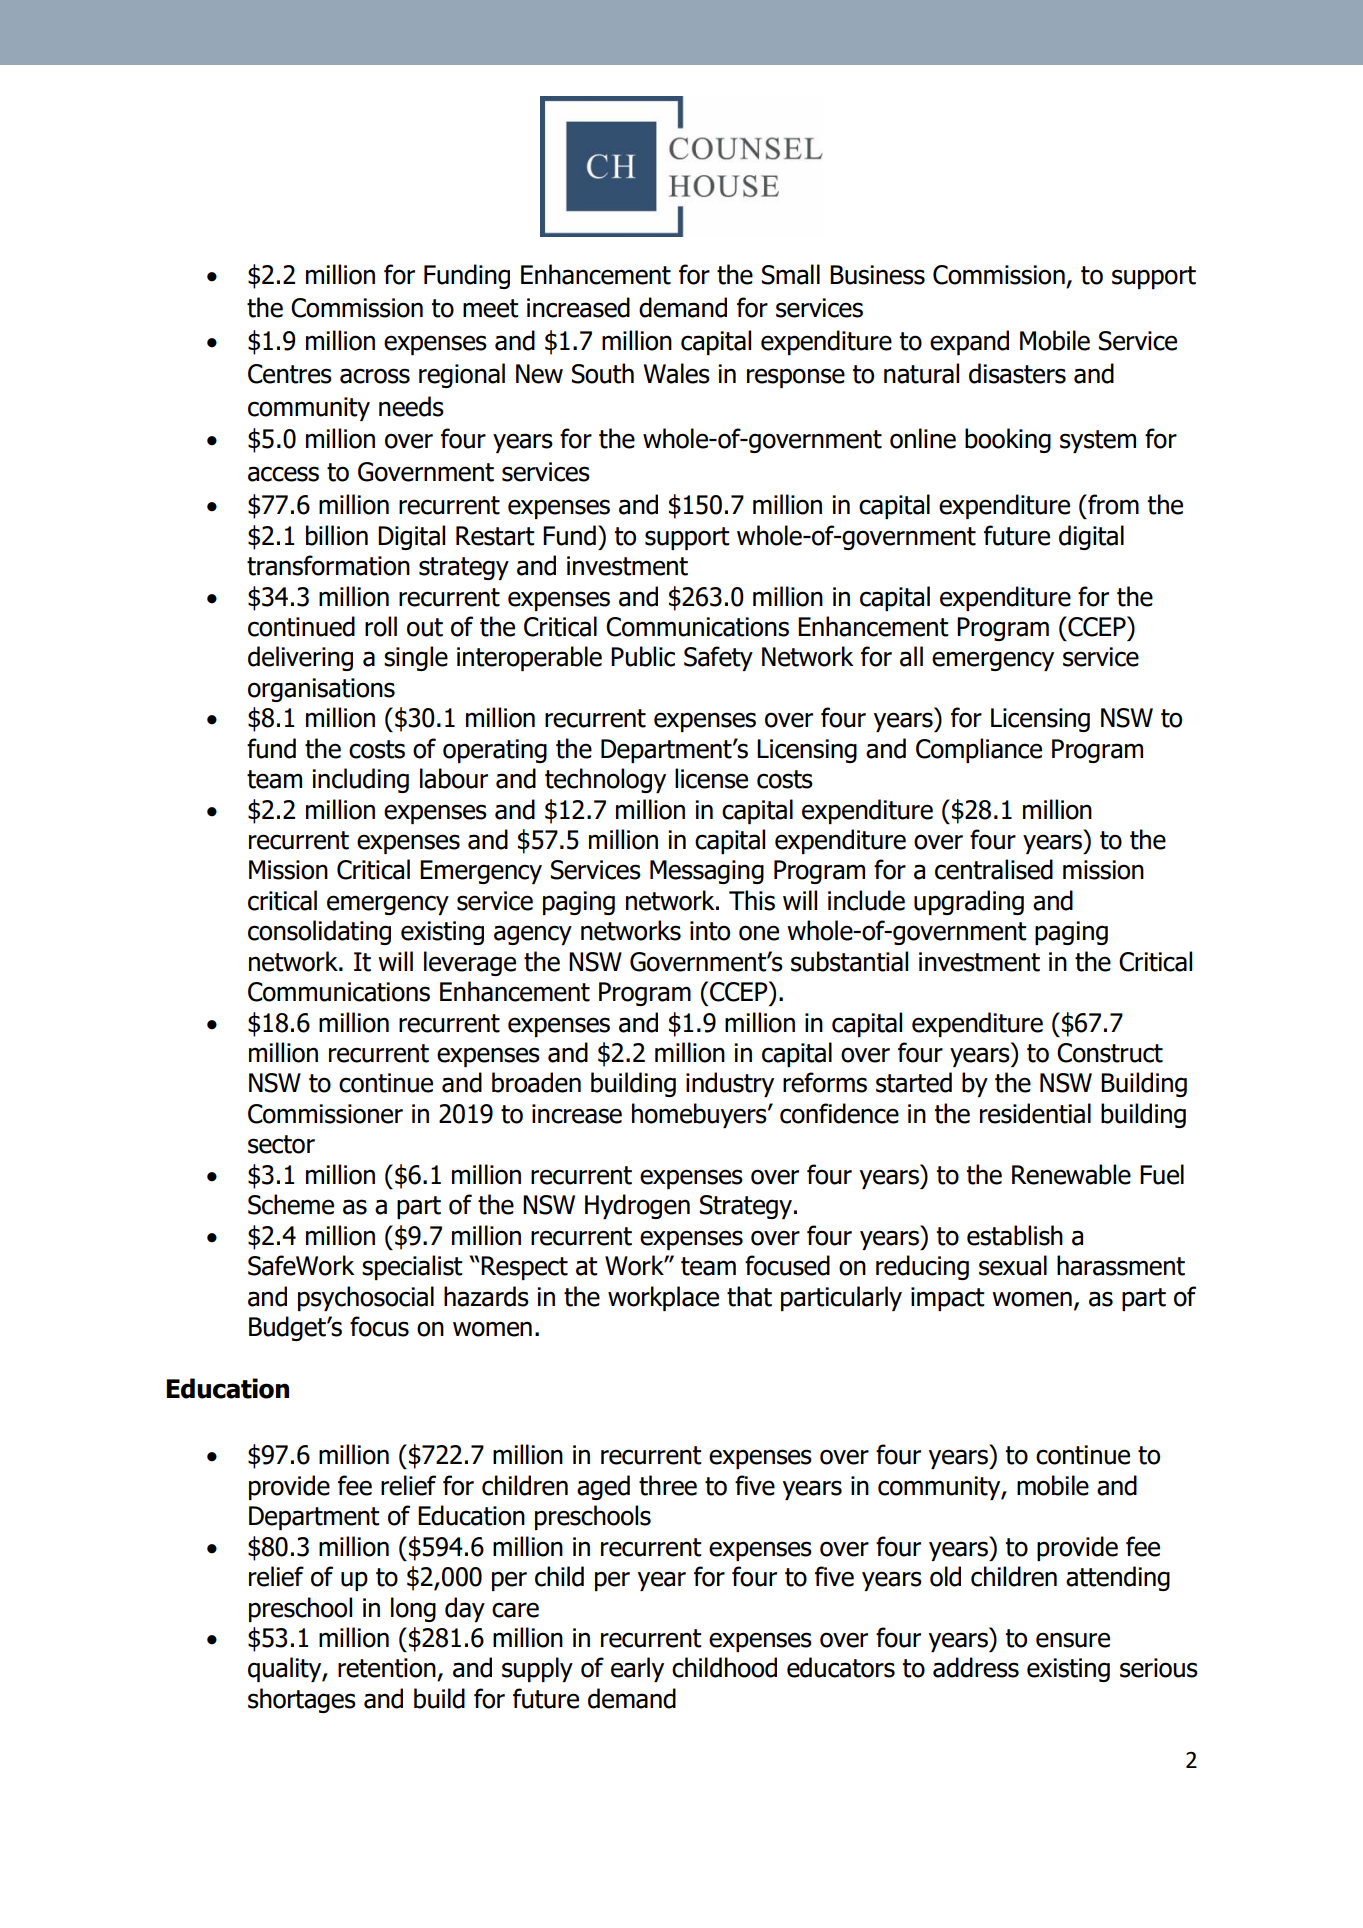 This document has height=1928, width=1363. Describe the element at coordinates (711, 778) in the document. I see `license` at that location.
